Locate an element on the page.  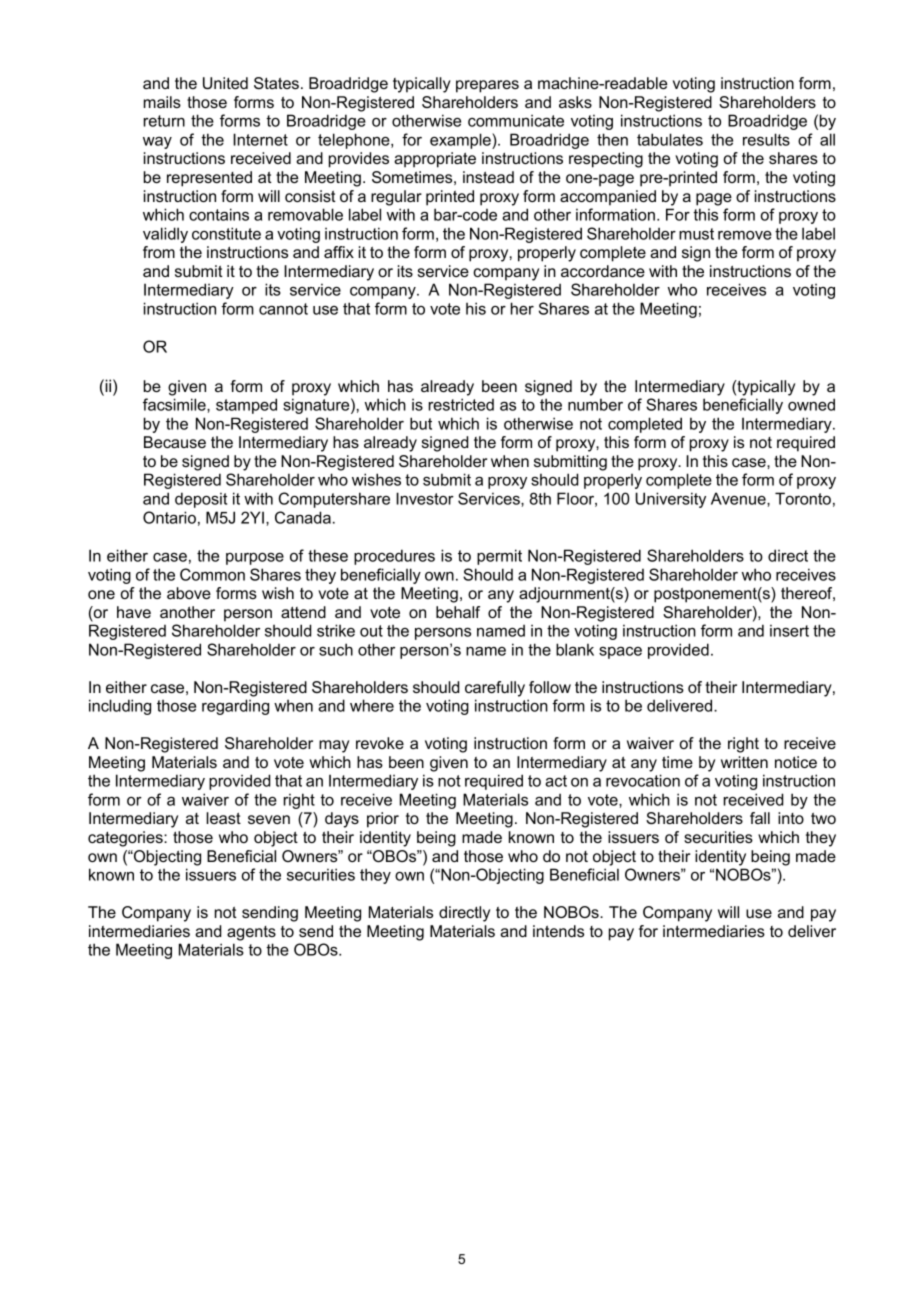
prepares is located at coordinates (487, 86).
